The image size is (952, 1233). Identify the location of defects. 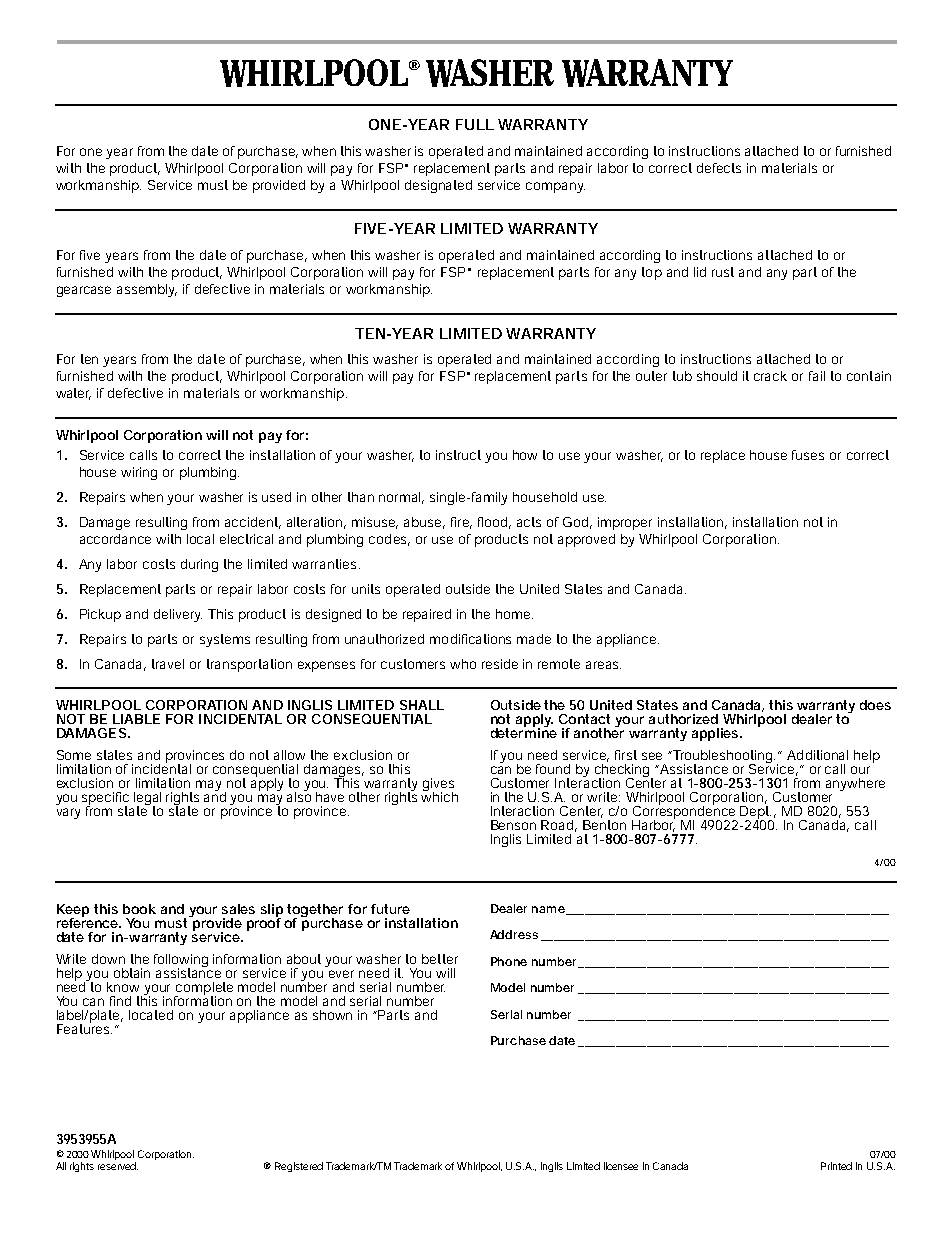
(719, 168).
